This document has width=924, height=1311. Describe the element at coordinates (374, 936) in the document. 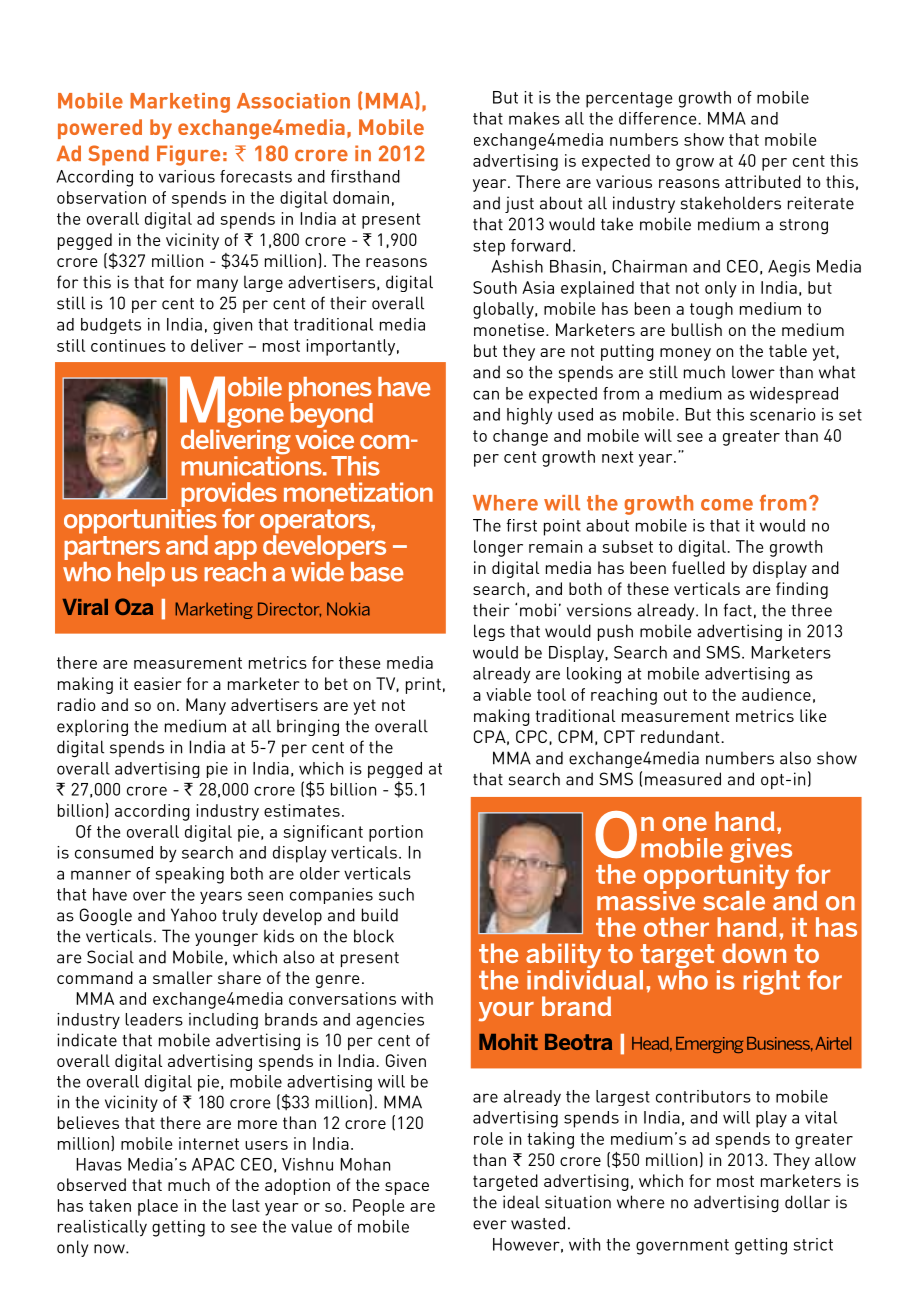

I see `block` at that location.
